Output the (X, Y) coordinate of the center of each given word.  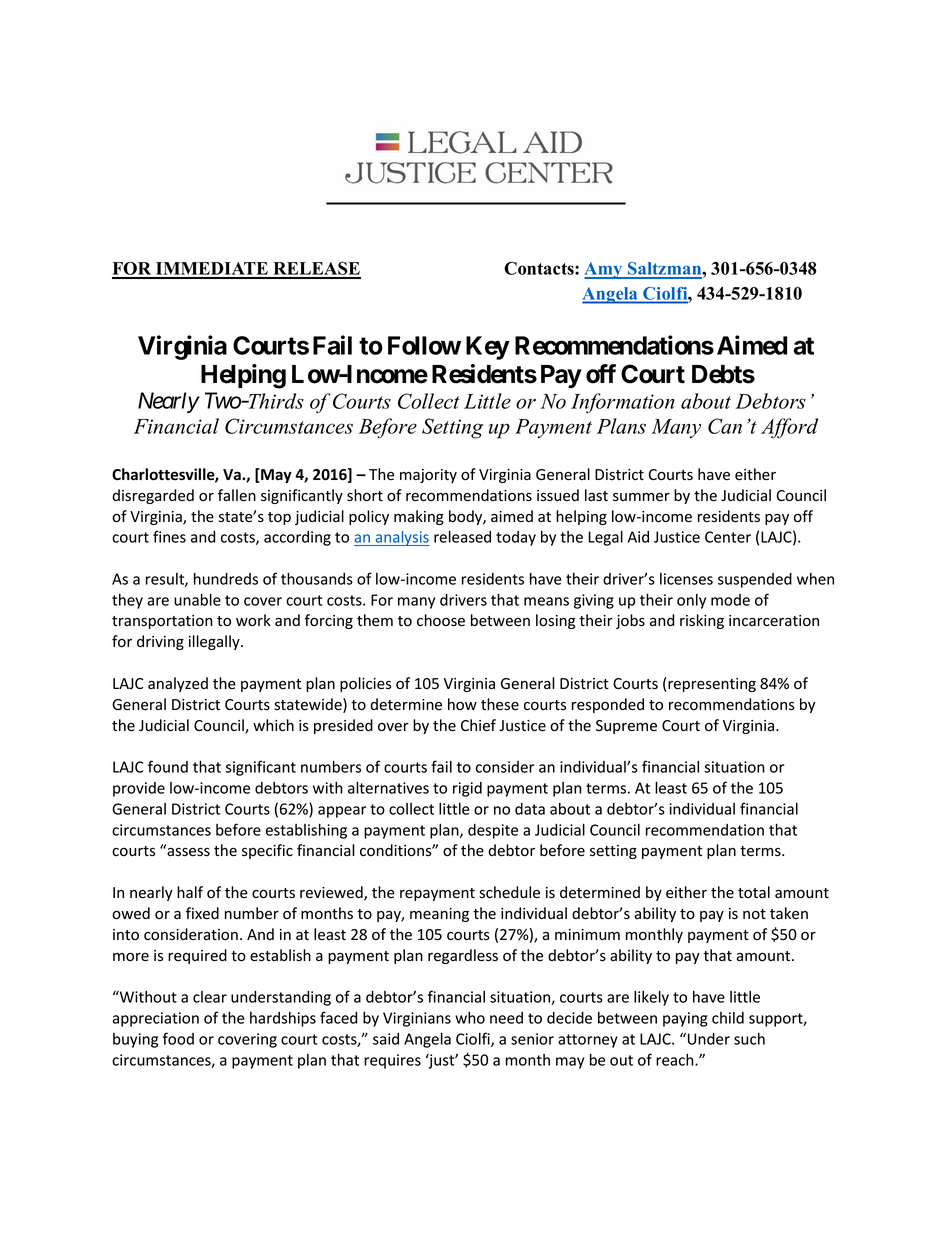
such (749, 1039)
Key (488, 348)
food (178, 1038)
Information (623, 403)
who (470, 1018)
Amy (604, 270)
